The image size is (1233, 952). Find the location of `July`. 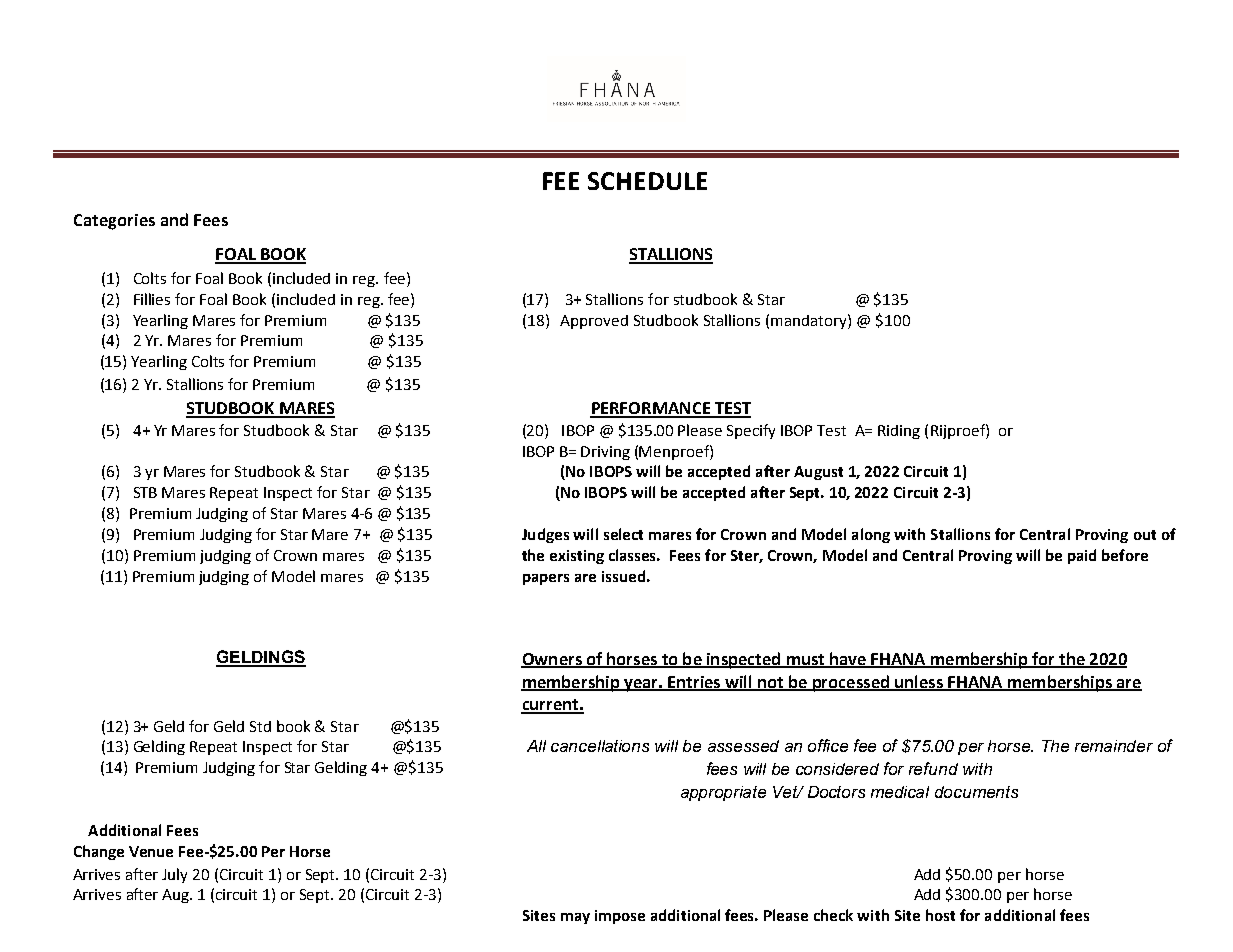

July is located at coordinates (174, 875).
